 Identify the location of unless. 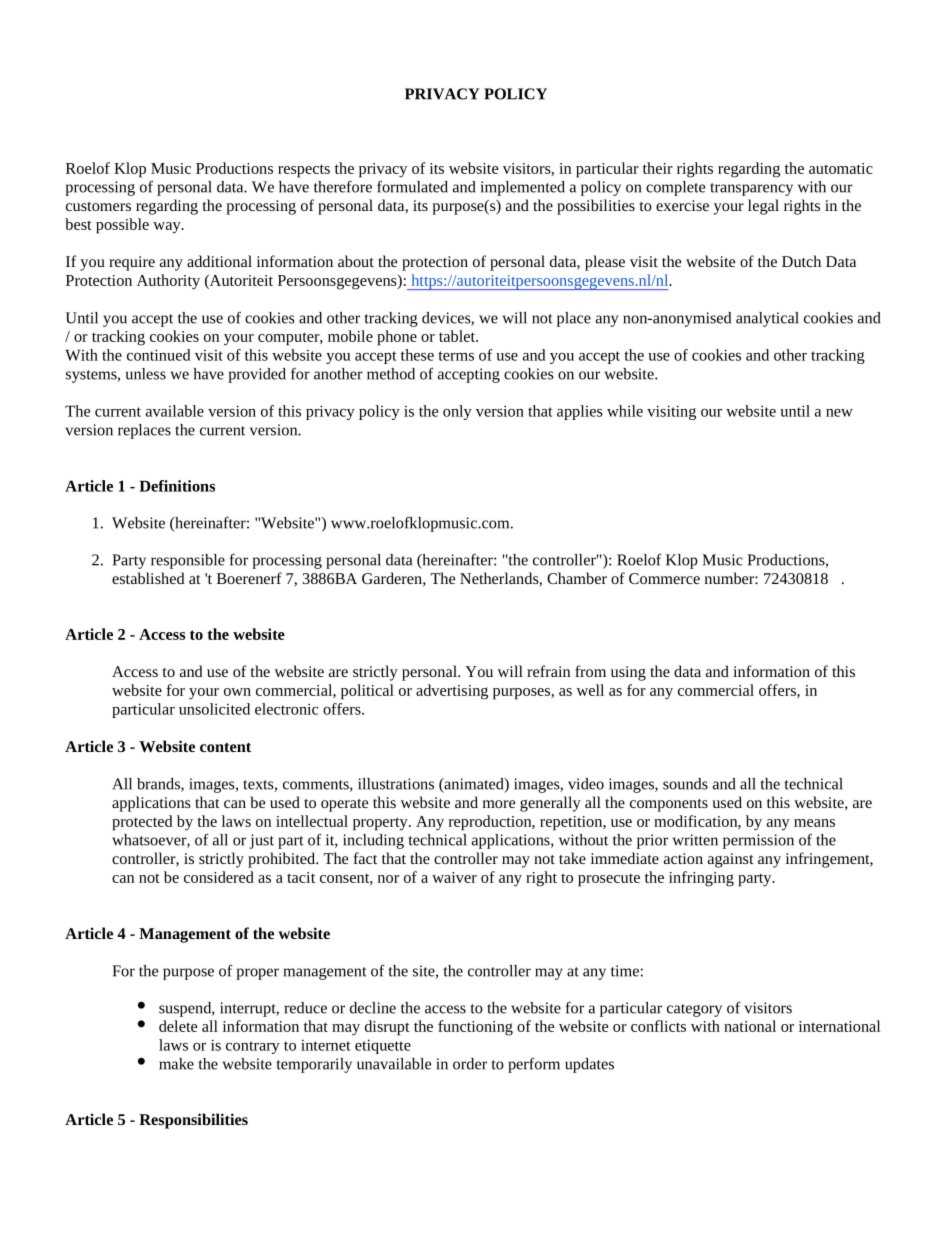
(146, 374).
